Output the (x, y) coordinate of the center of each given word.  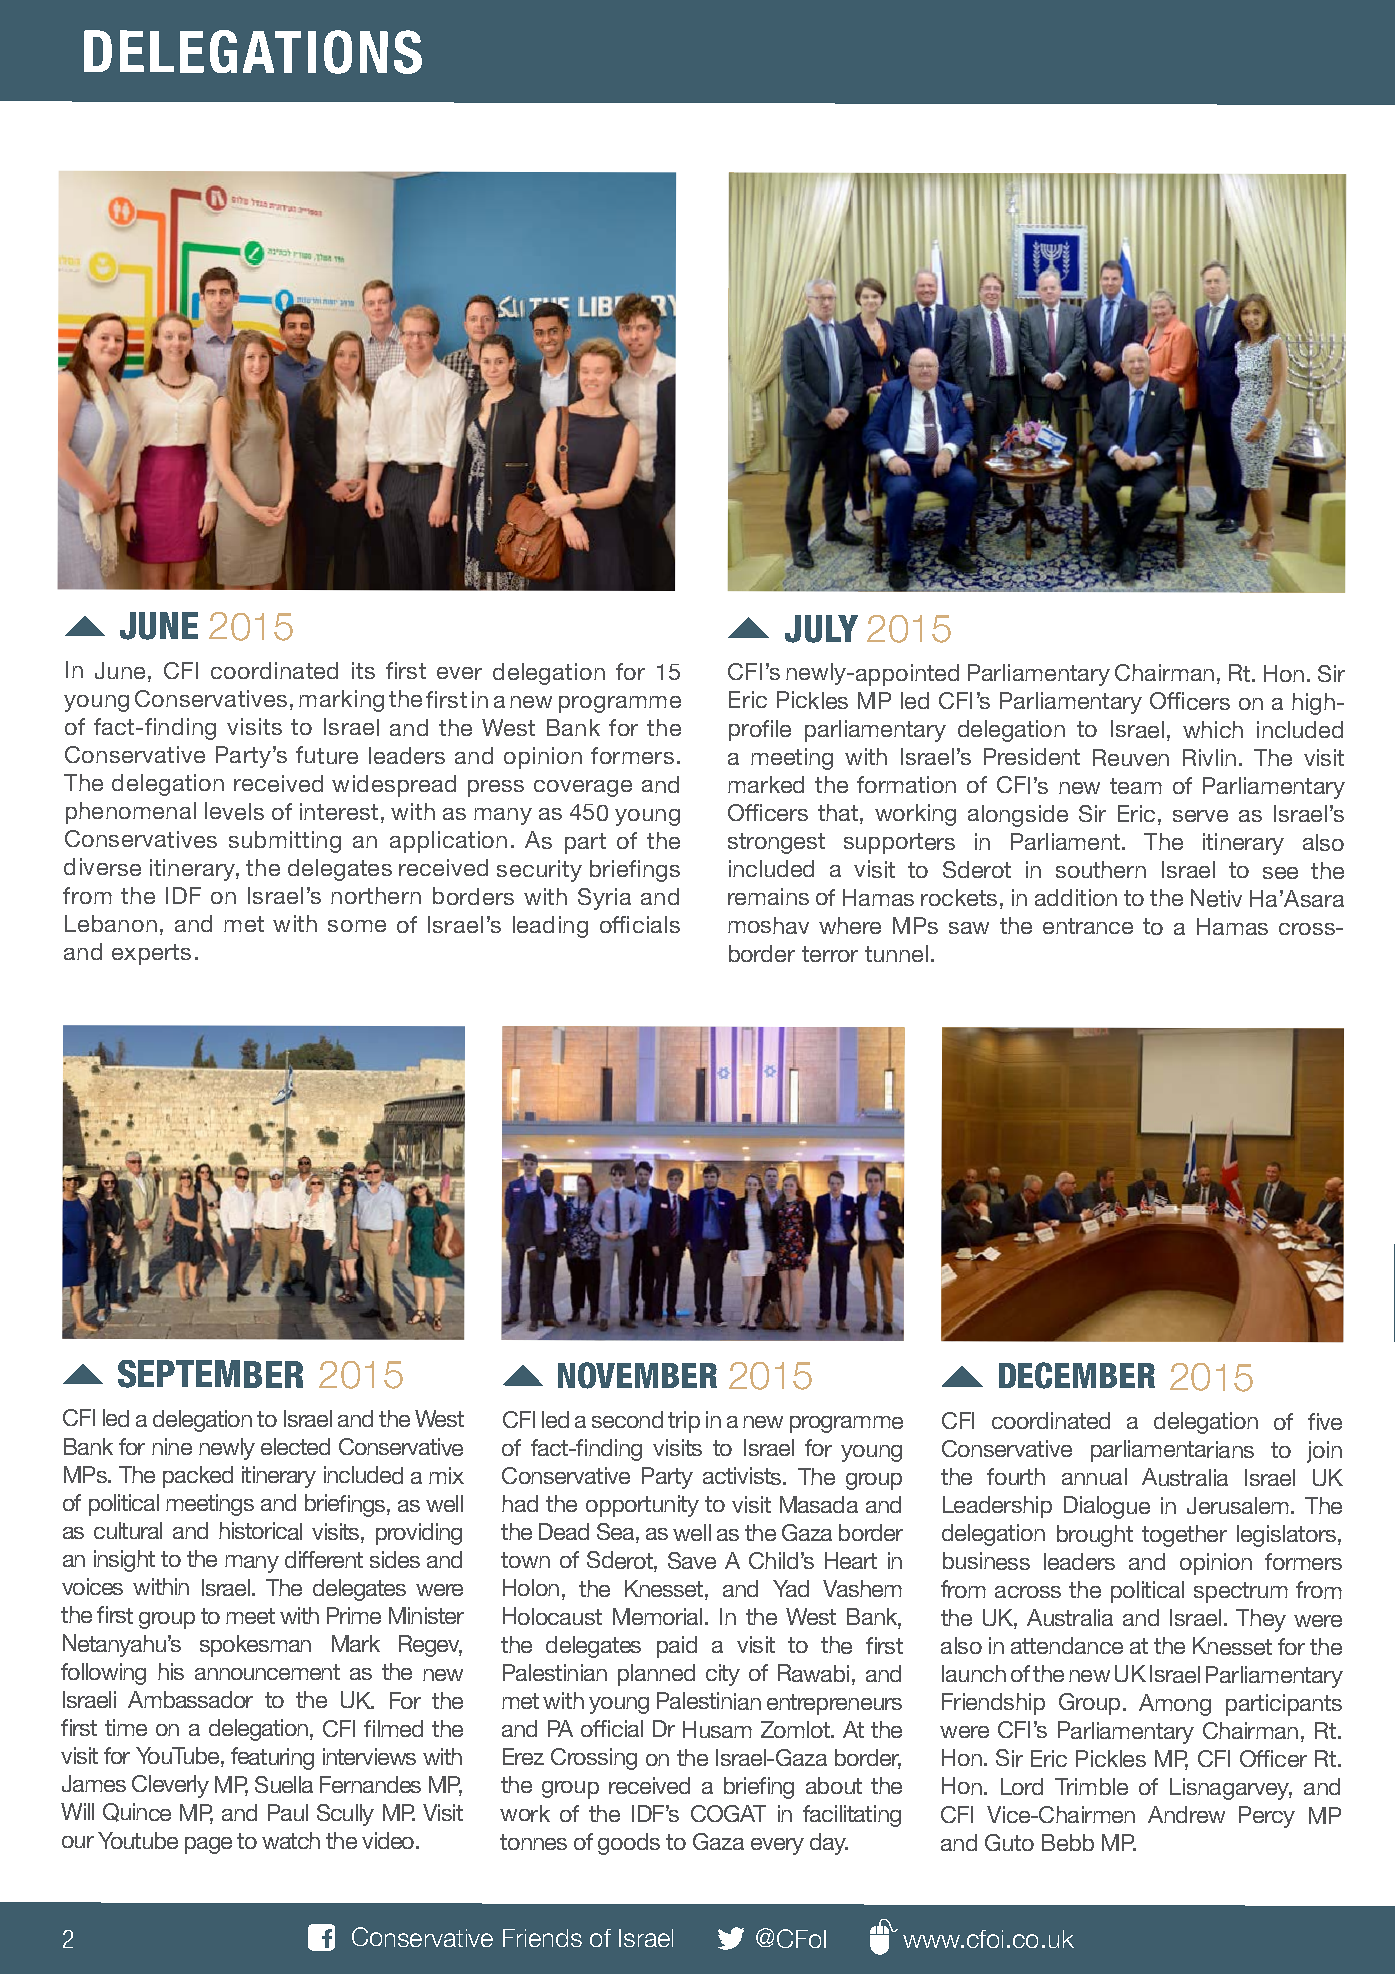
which (1213, 729)
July (821, 629)
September (210, 1374)
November (637, 1375)
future (327, 755)
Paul (288, 1812)
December (1077, 1375)
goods (629, 1844)
